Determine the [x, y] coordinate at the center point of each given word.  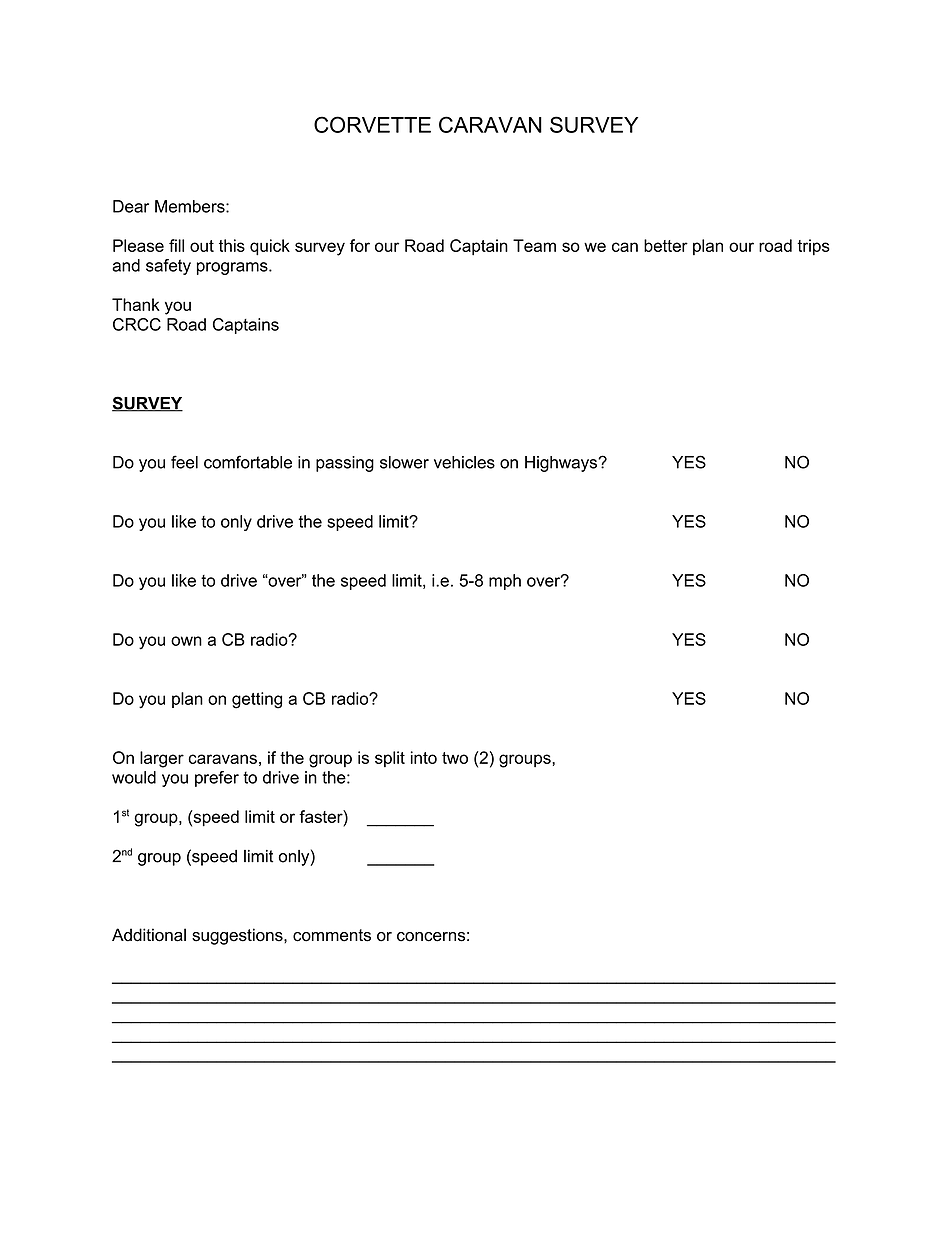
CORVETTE [372, 124]
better [666, 245]
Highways [562, 464]
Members [191, 206]
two [455, 758]
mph [505, 582]
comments [332, 935]
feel [184, 462]
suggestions [238, 936]
